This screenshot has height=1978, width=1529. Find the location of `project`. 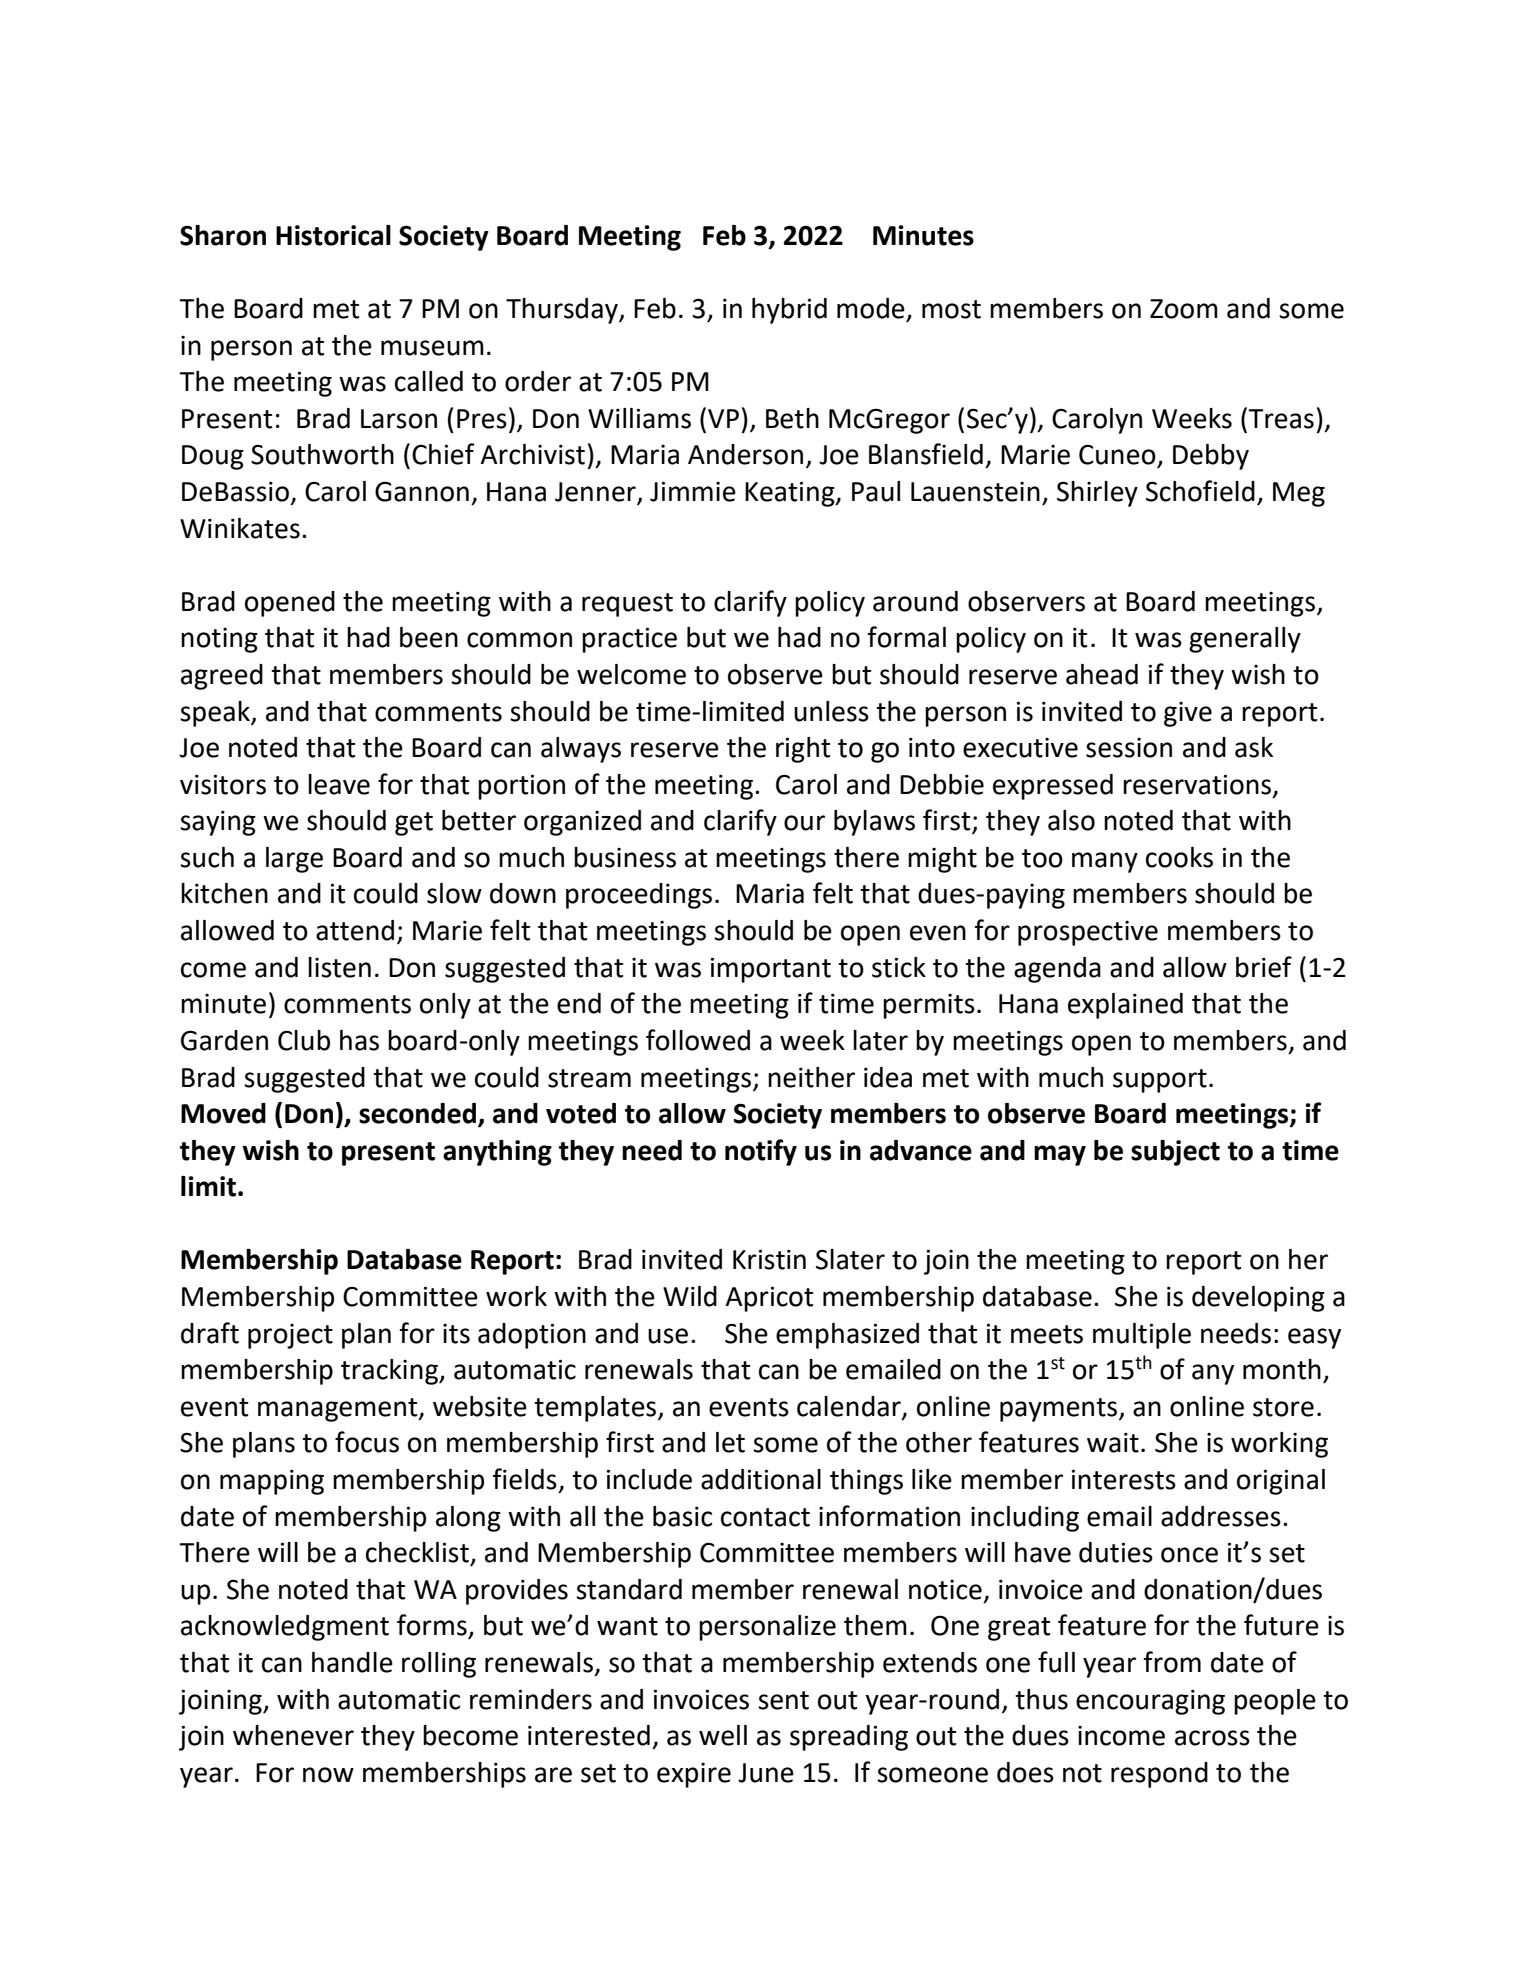

project is located at coordinates (290, 1336).
